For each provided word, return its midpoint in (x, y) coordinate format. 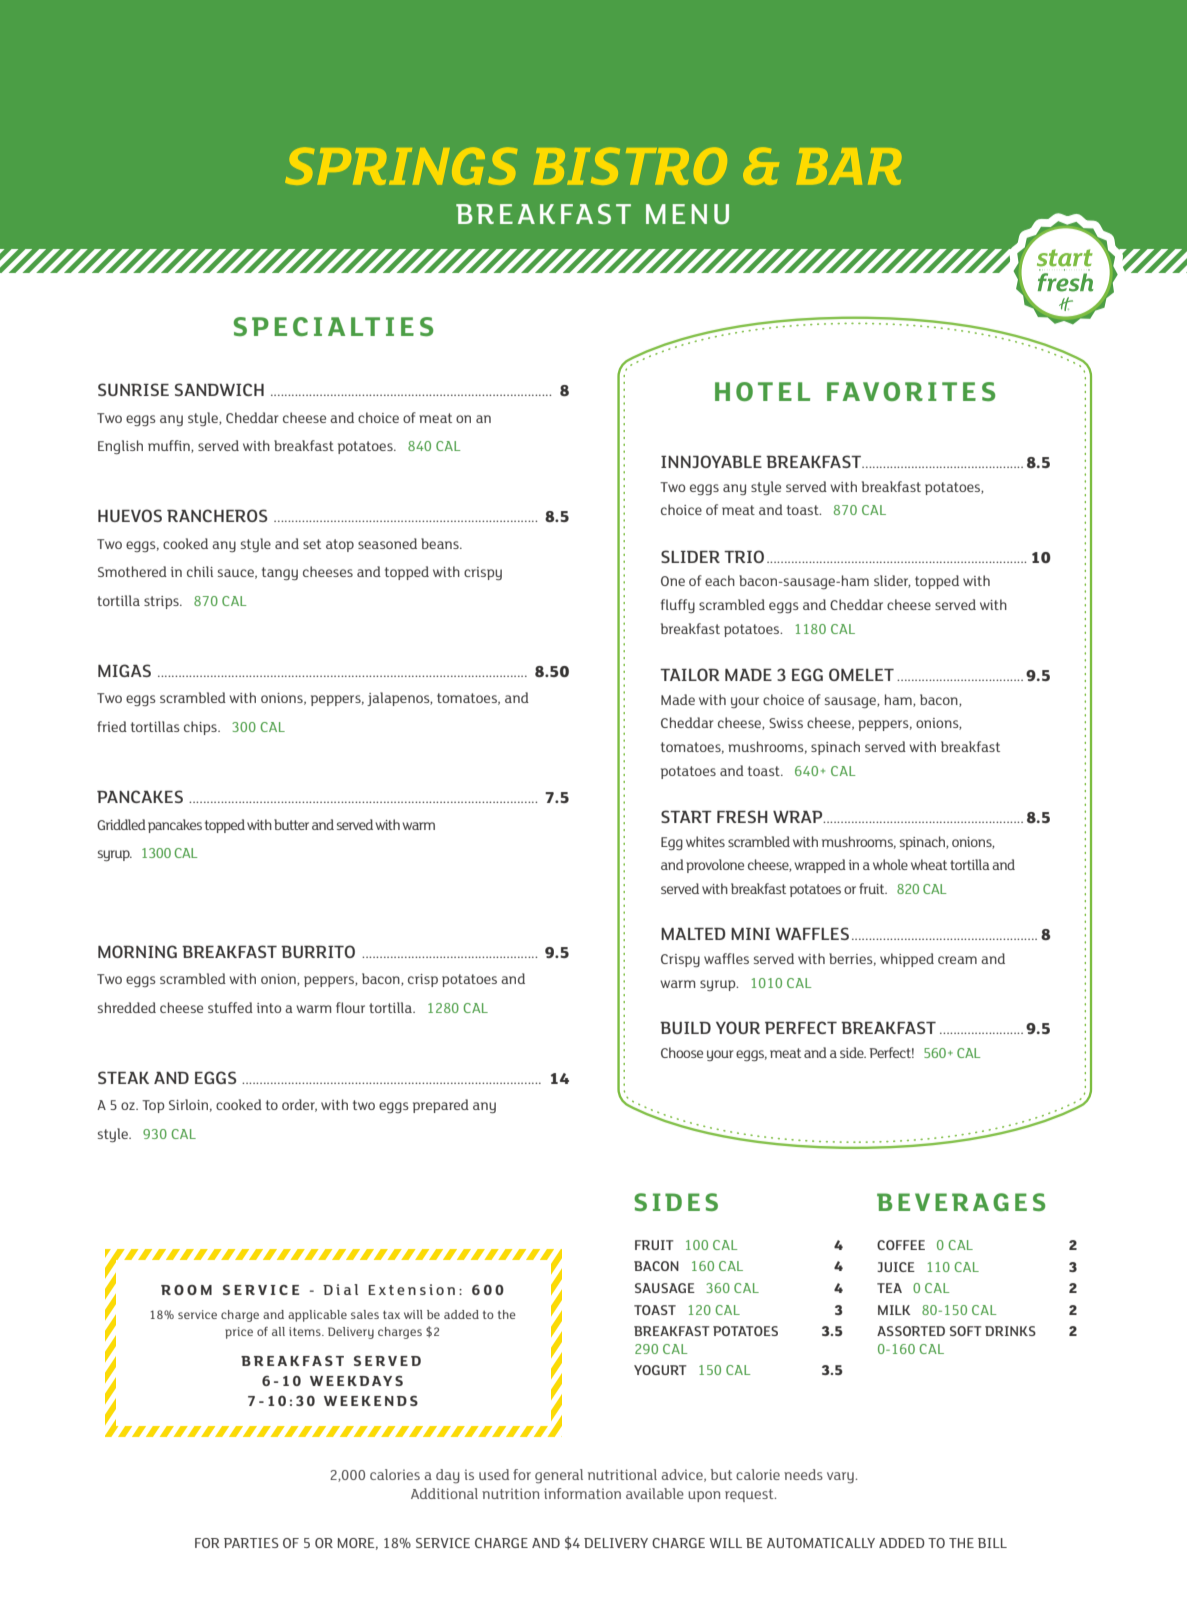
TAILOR (689, 674)
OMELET (861, 674)
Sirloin (188, 1104)
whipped (907, 960)
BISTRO (630, 166)
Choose (682, 1052)
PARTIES (251, 1543)
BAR (849, 166)
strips (162, 602)
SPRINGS (401, 166)
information (582, 1493)
